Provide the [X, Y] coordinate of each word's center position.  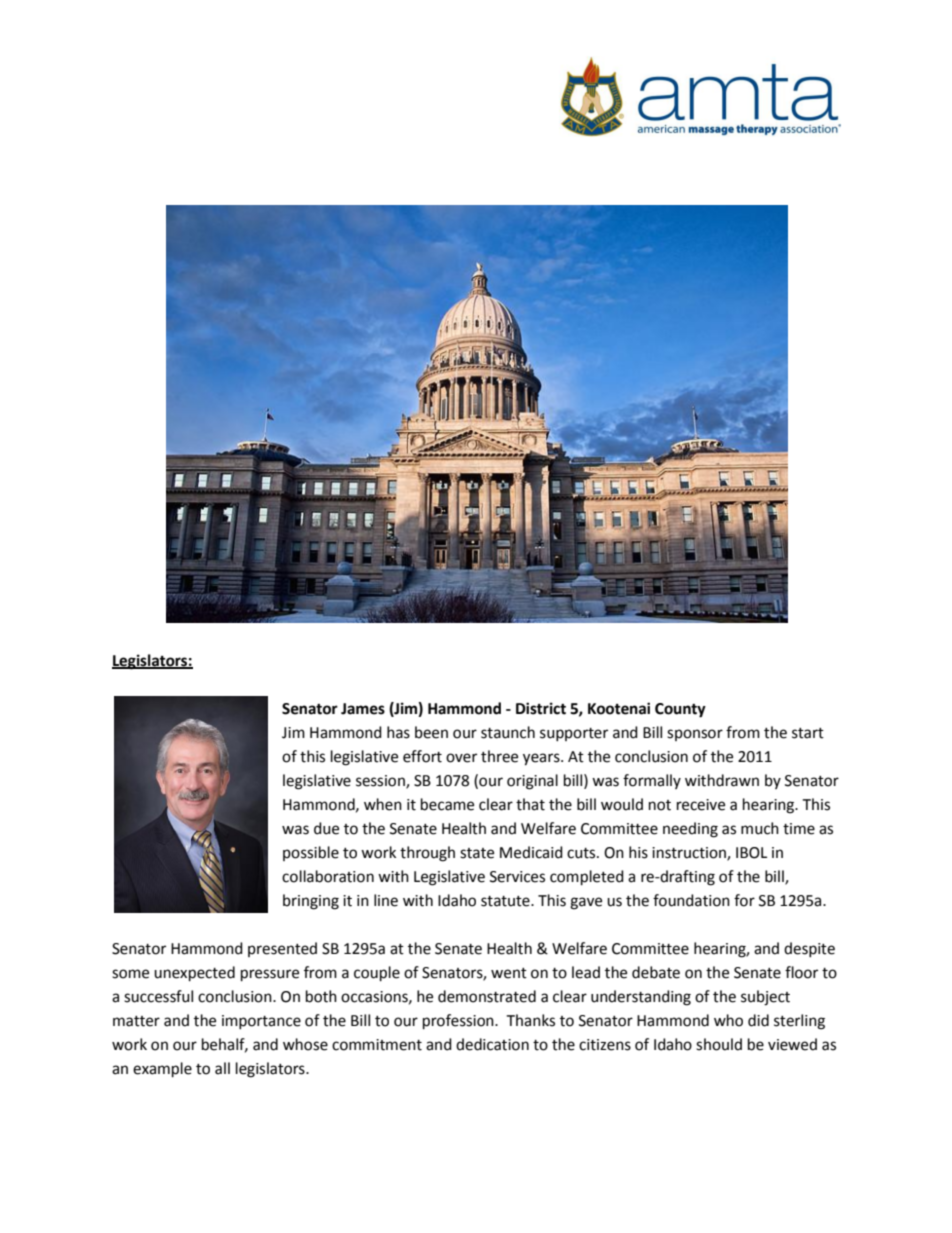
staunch [508, 732]
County [680, 710]
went [509, 973]
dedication [492, 1044]
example [162, 1070]
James [363, 709]
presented [282, 949]
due [326, 828]
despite [809, 949]
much [760, 828]
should [719, 1044]
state [477, 853]
